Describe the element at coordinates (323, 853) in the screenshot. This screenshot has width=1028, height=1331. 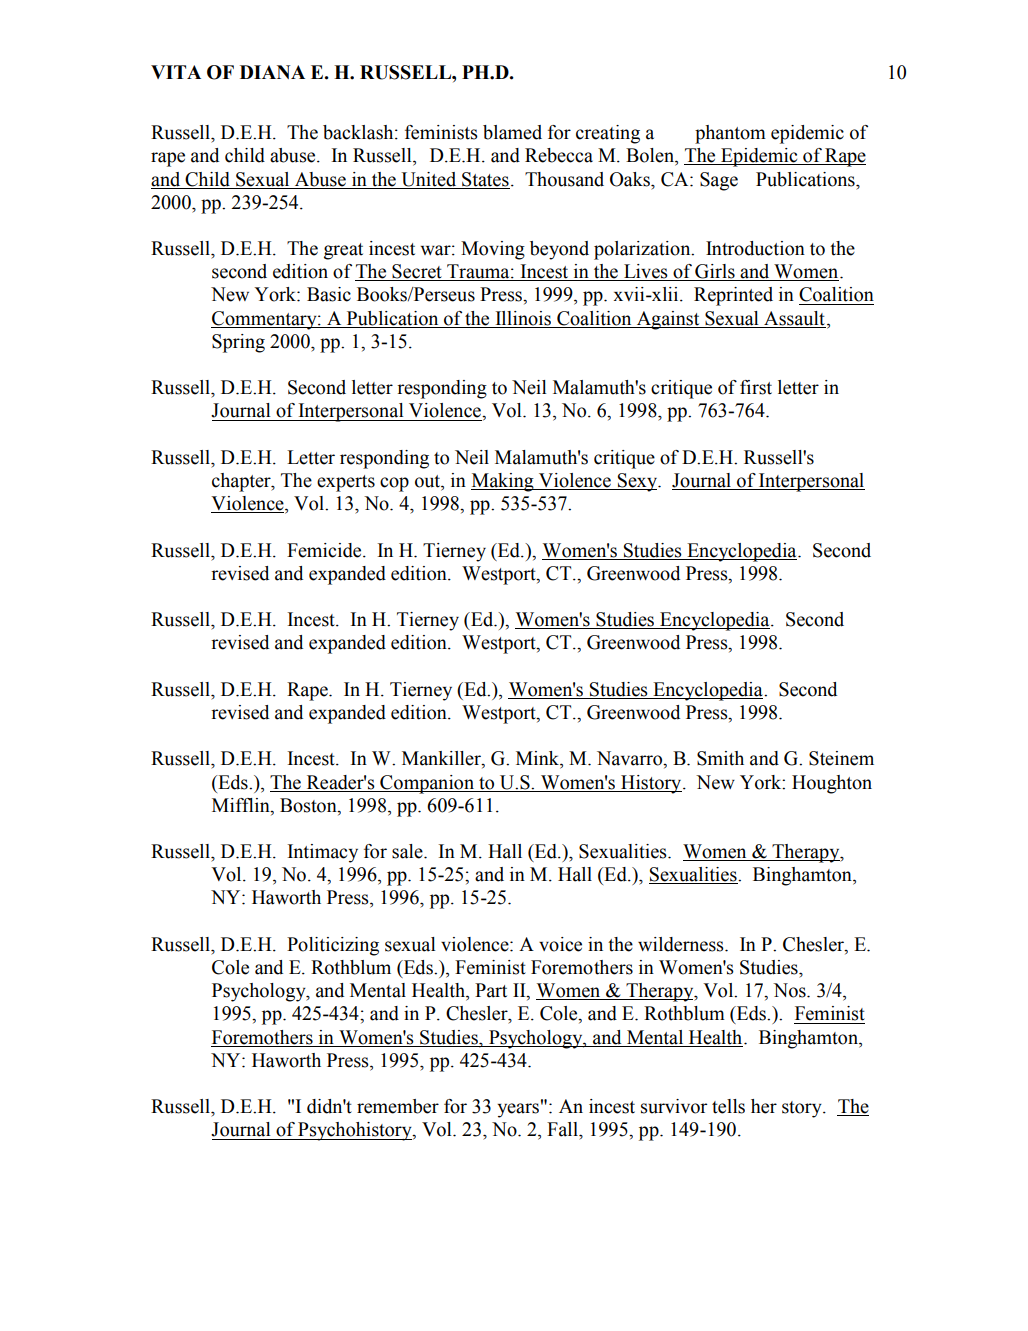
I see `Intimacy` at that location.
